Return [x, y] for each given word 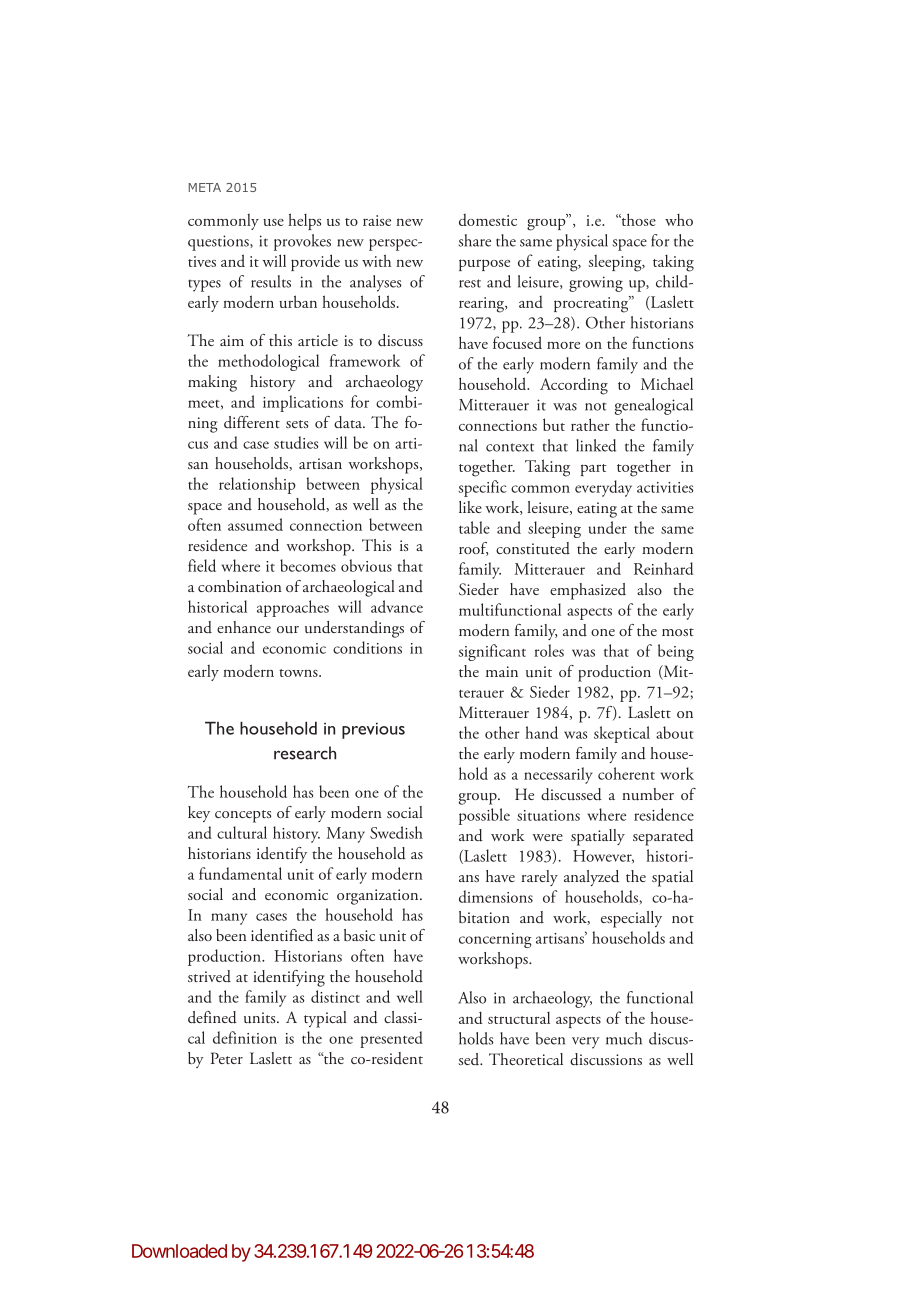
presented [391, 1039]
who [679, 220]
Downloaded [179, 1251]
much [624, 1038]
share [475, 240]
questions [219, 243]
